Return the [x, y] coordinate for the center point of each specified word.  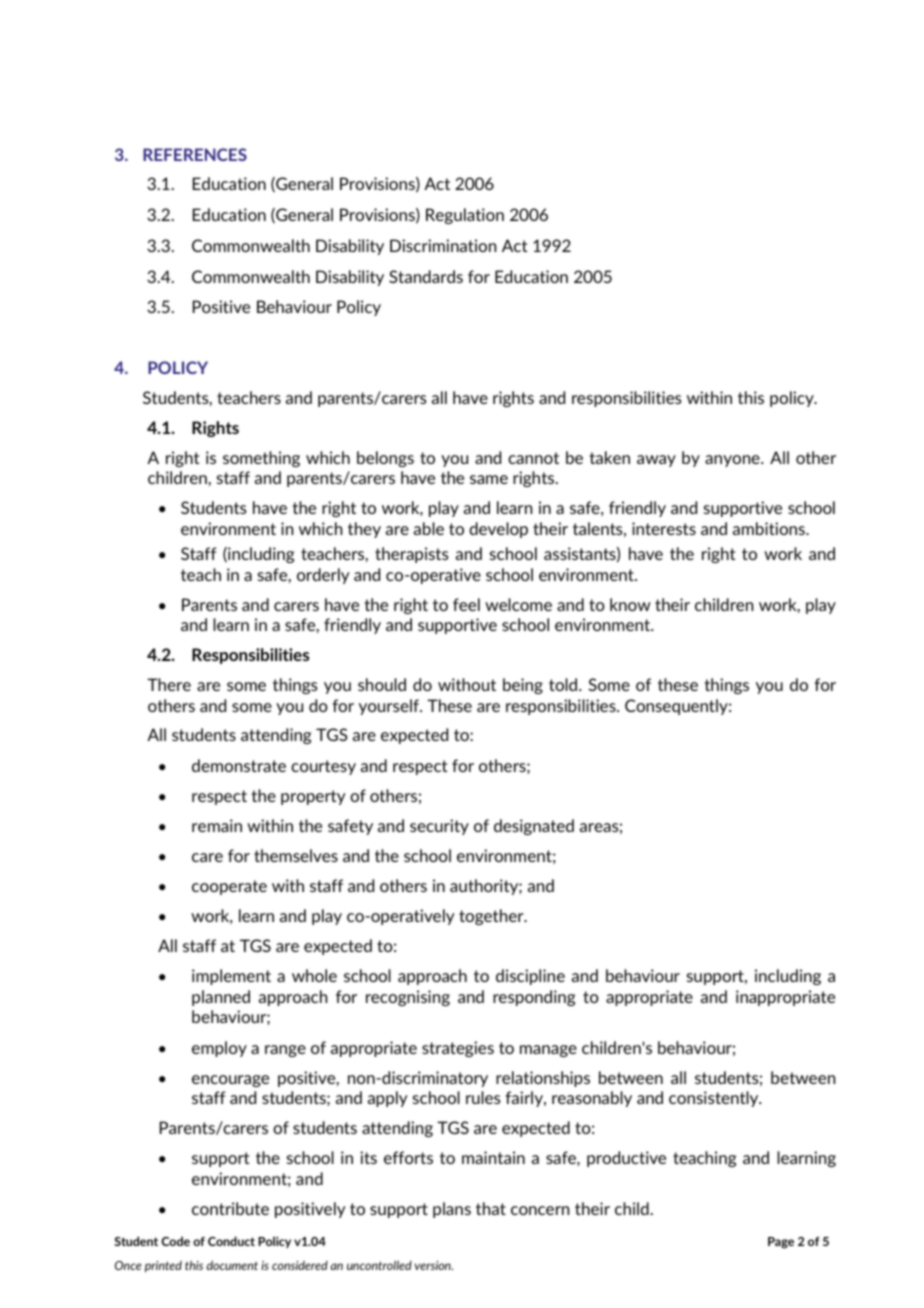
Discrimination [443, 245]
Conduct [231, 1241]
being [523, 686]
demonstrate [239, 765]
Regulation [465, 216]
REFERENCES [195, 154]
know [630, 604]
